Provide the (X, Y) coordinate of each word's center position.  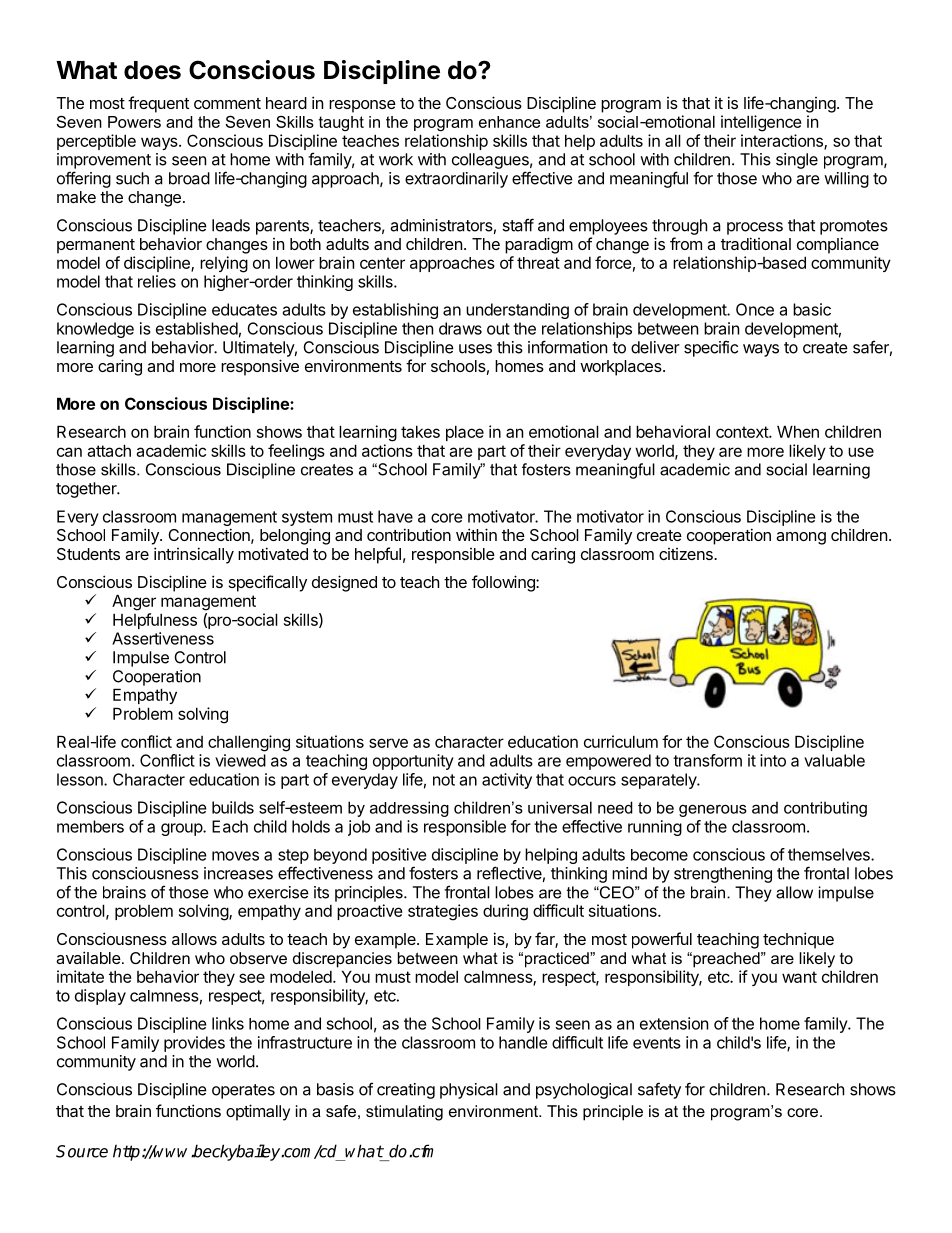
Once (755, 309)
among (801, 538)
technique (798, 940)
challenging (249, 743)
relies (157, 281)
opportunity (413, 762)
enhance (509, 122)
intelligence (761, 123)
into (773, 760)
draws (460, 328)
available (88, 957)
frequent (158, 104)
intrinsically (194, 555)
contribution (409, 534)
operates (243, 1091)
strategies (443, 912)
